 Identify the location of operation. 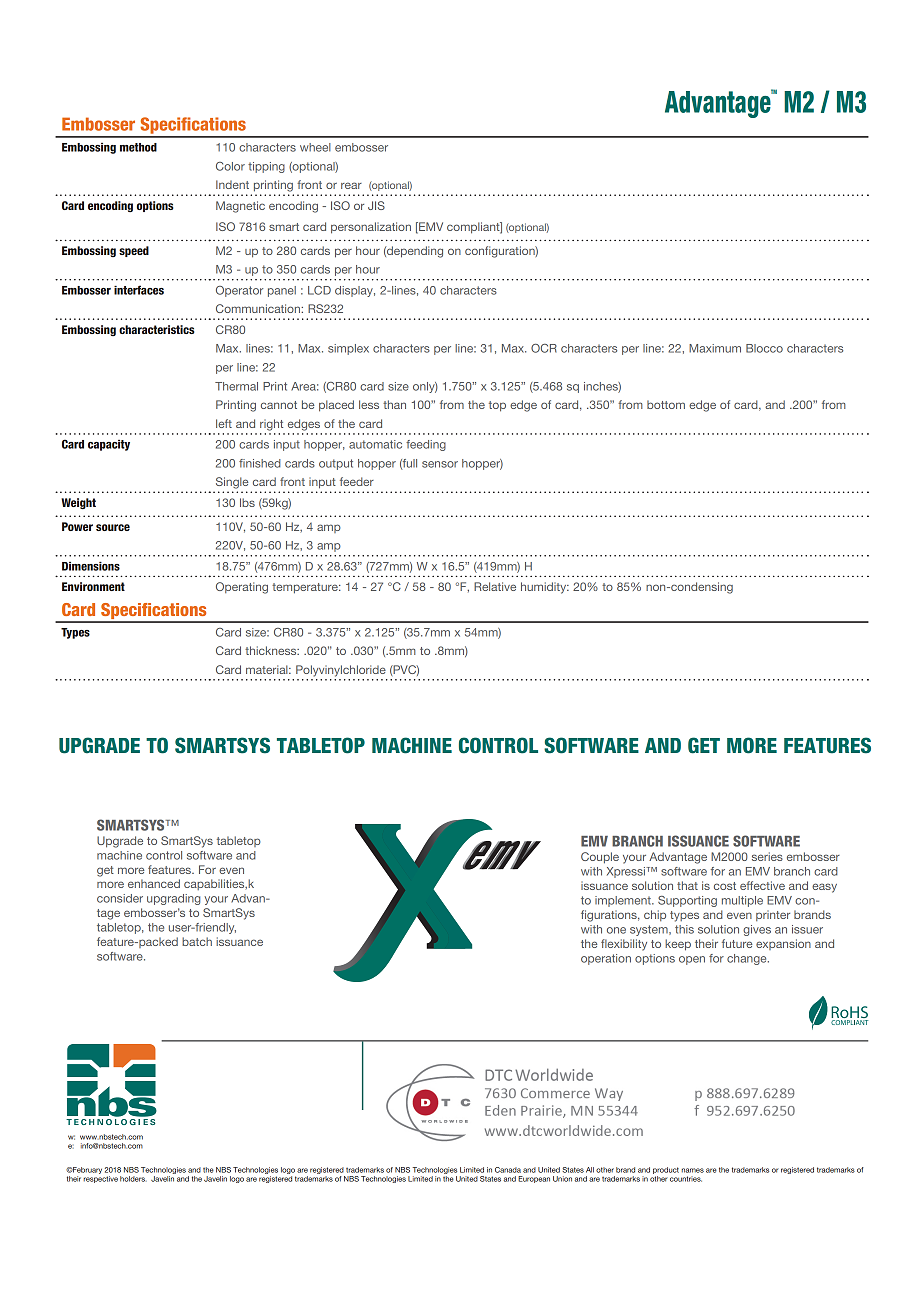
(606, 959).
